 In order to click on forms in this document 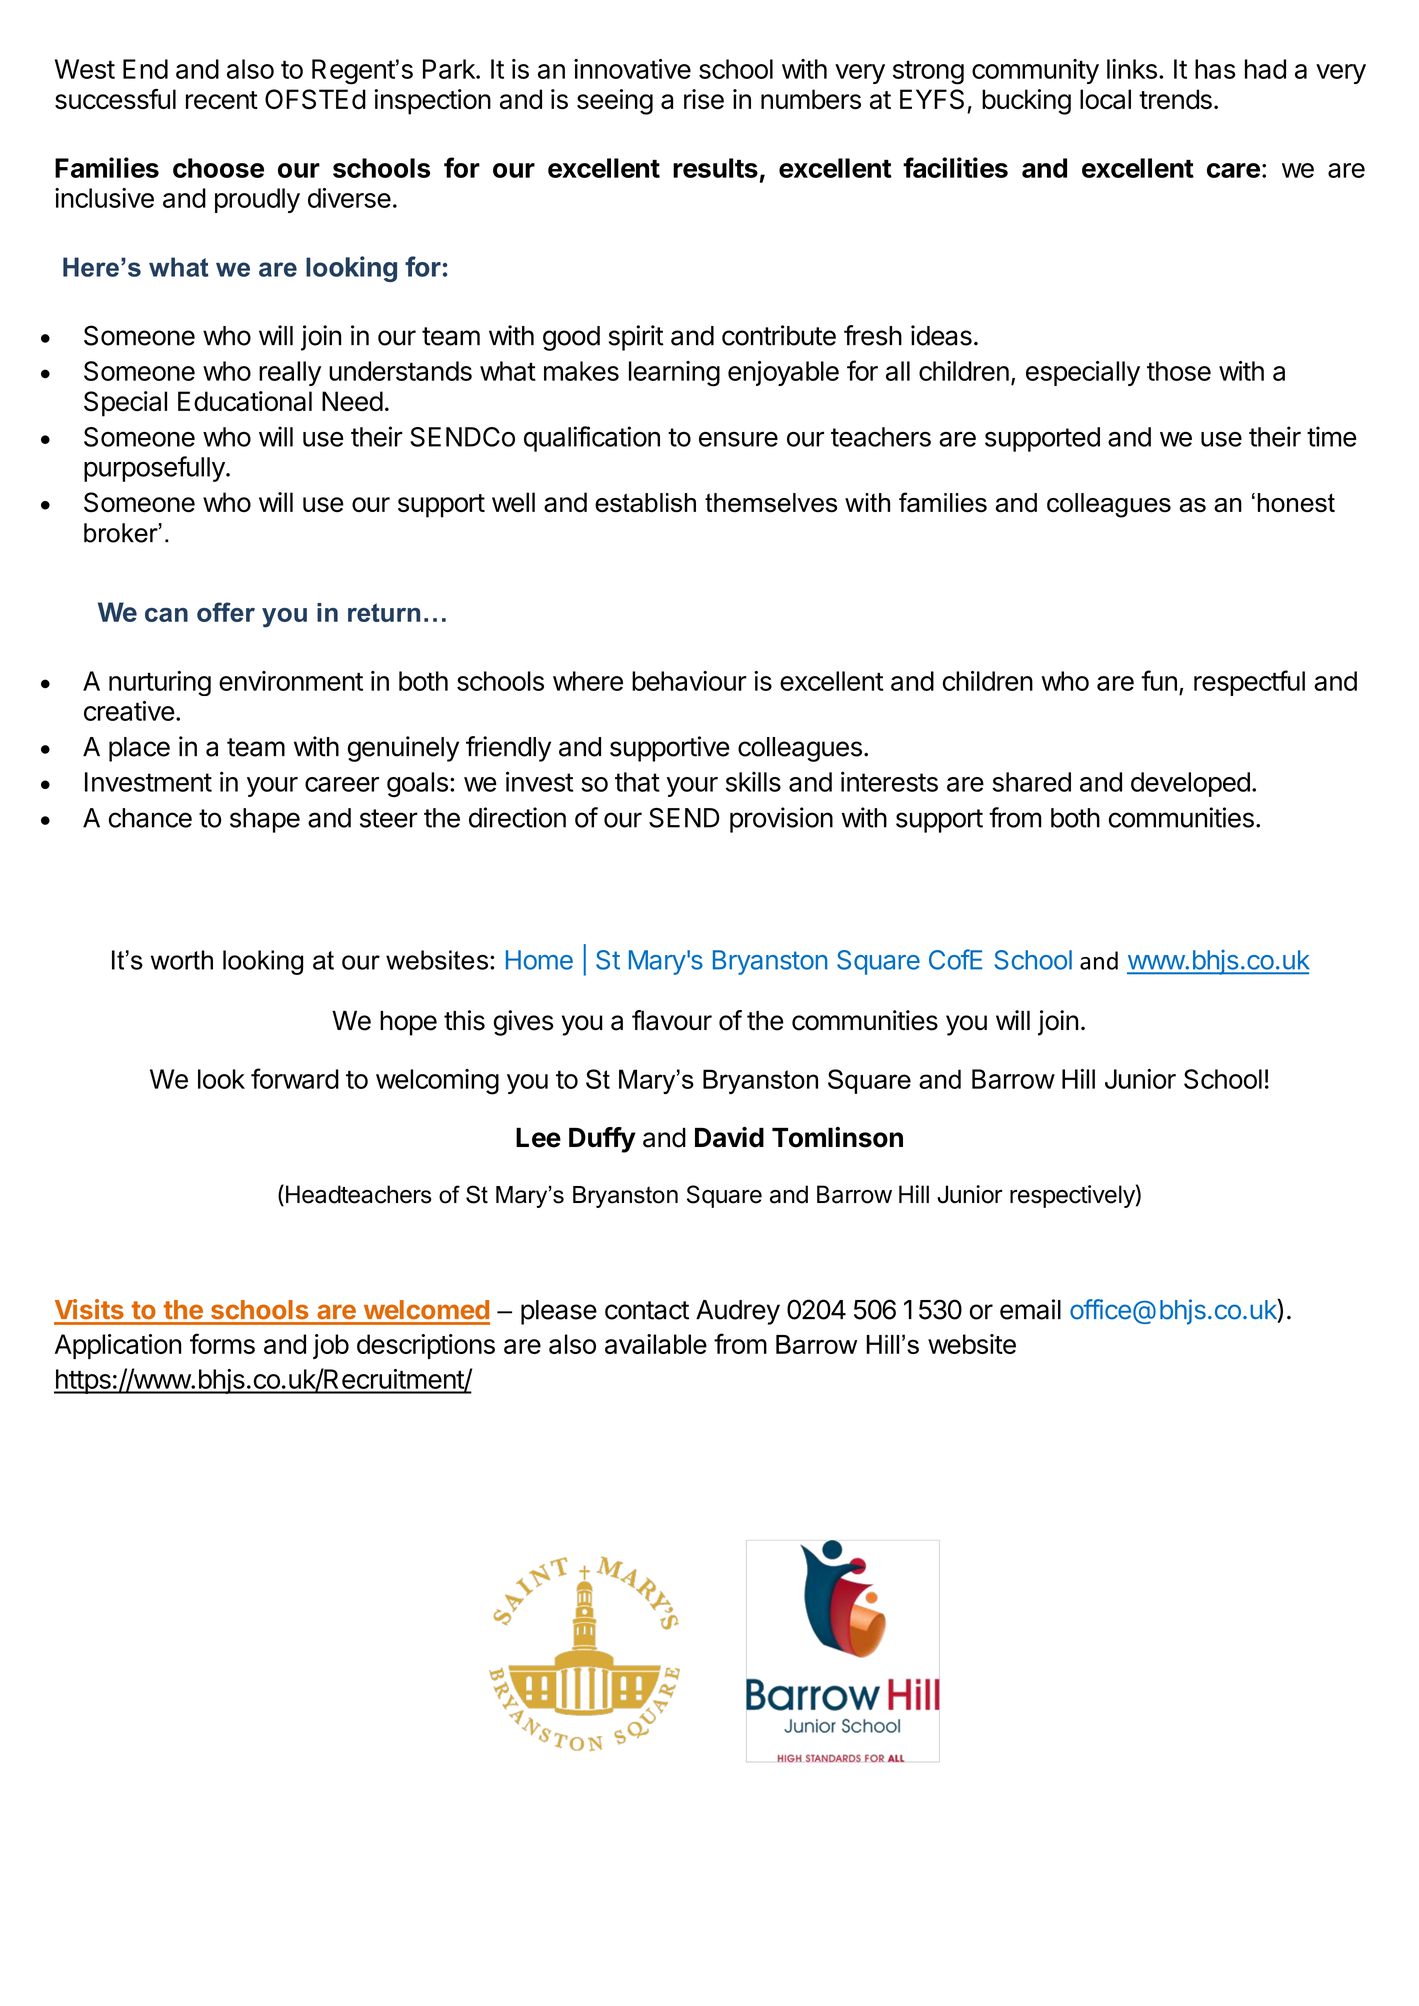, I will do `click(222, 1343)`.
